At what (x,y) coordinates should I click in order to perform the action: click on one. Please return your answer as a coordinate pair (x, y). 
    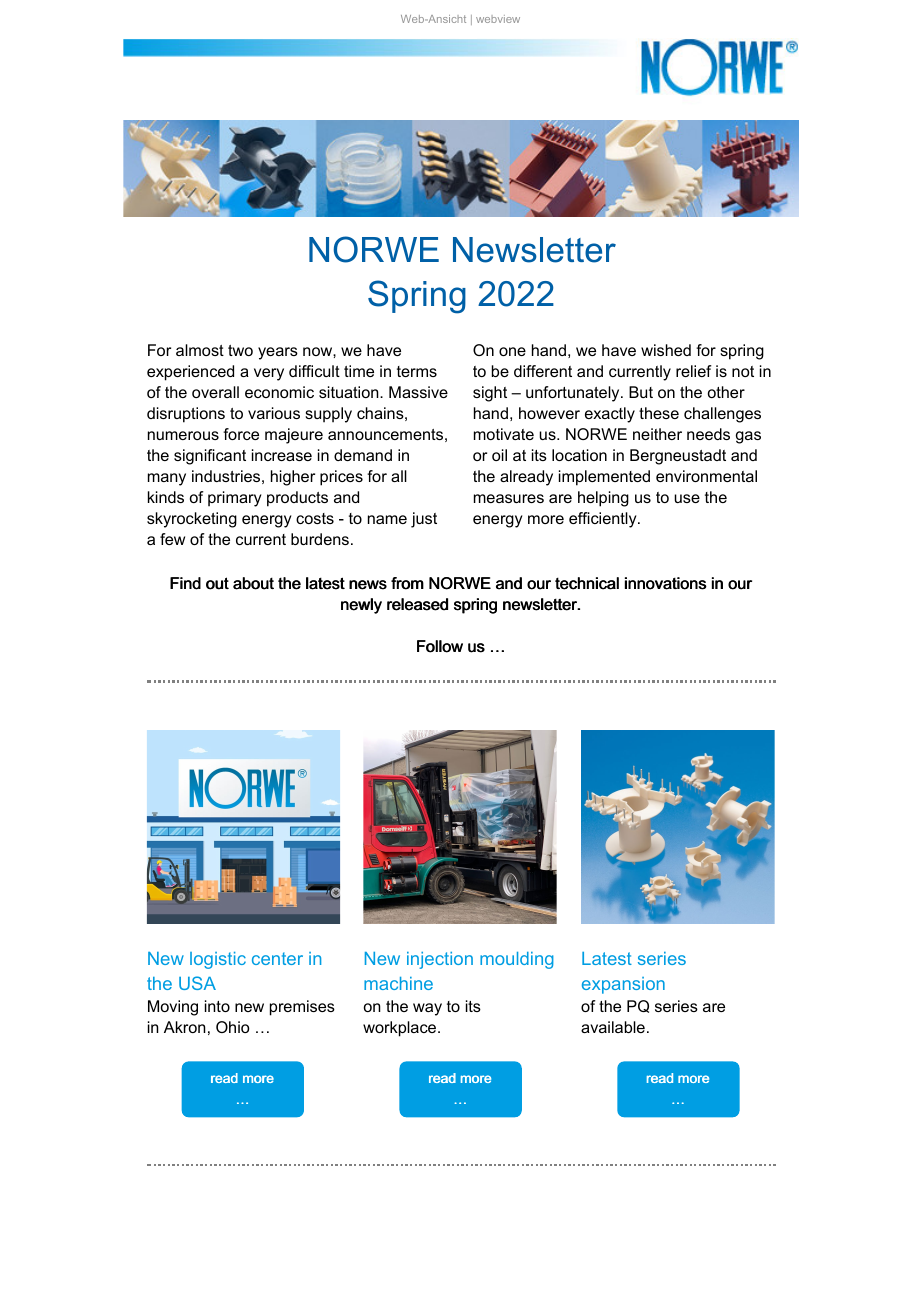
    Looking at the image, I should click on (512, 351).
